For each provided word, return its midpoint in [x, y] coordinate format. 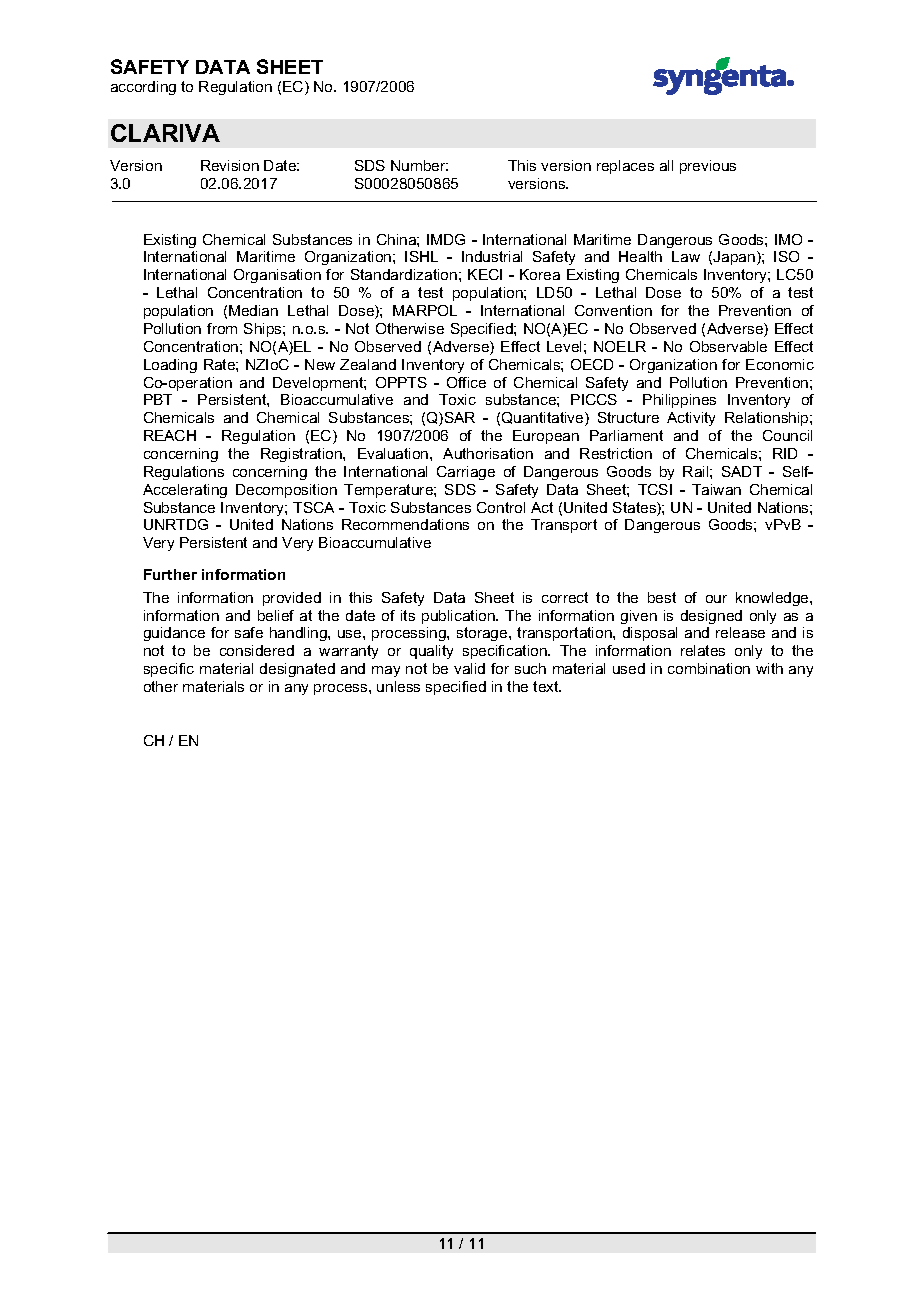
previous [708, 167]
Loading [170, 366]
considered [257, 650]
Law [686, 256]
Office [466, 382]
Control [501, 507]
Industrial [492, 256]
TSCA [313, 507]
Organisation [277, 276]
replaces [625, 167]
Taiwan [716, 489]
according [143, 88]
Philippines [679, 401]
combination [709, 668]
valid [469, 668]
